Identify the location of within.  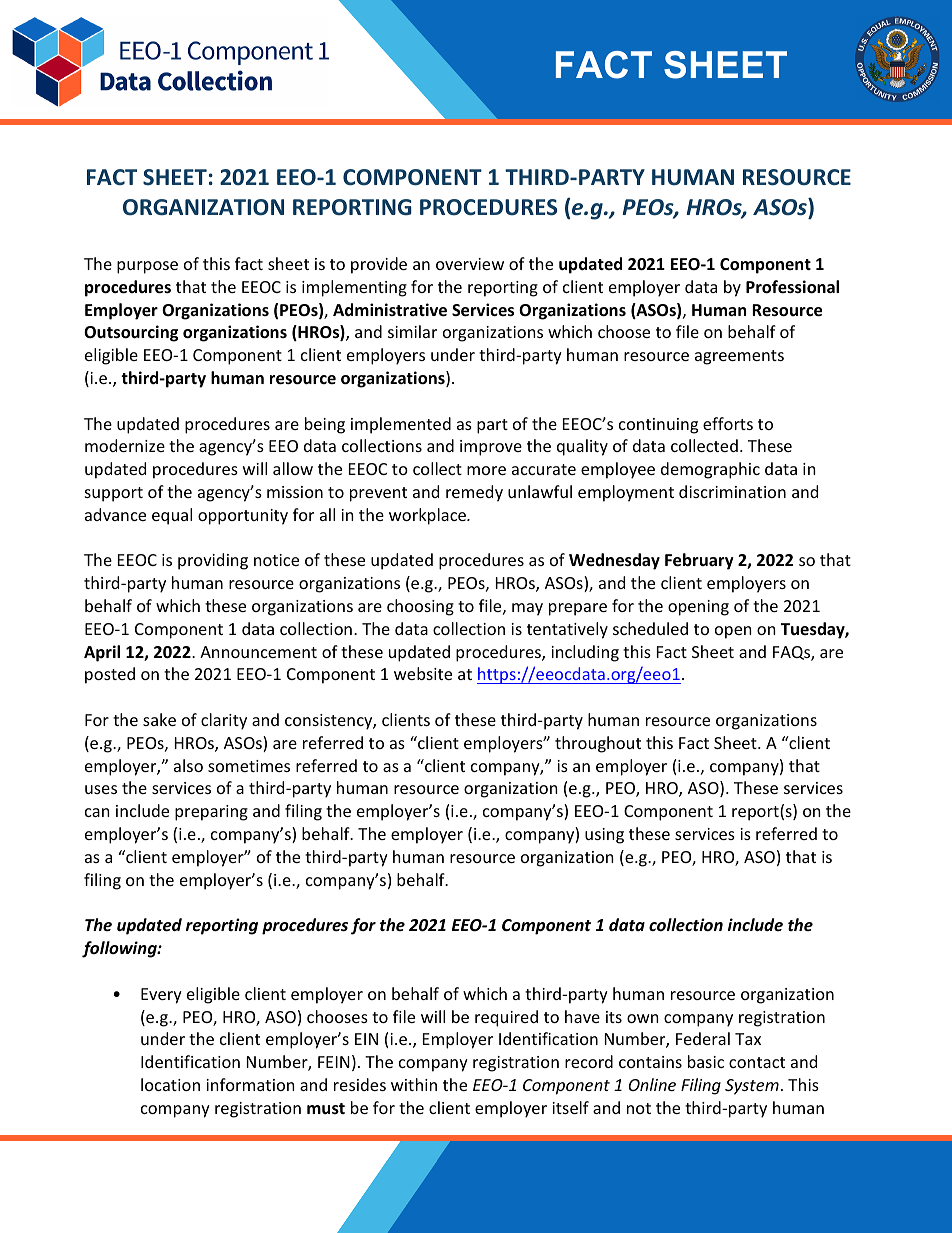
(414, 1084).
